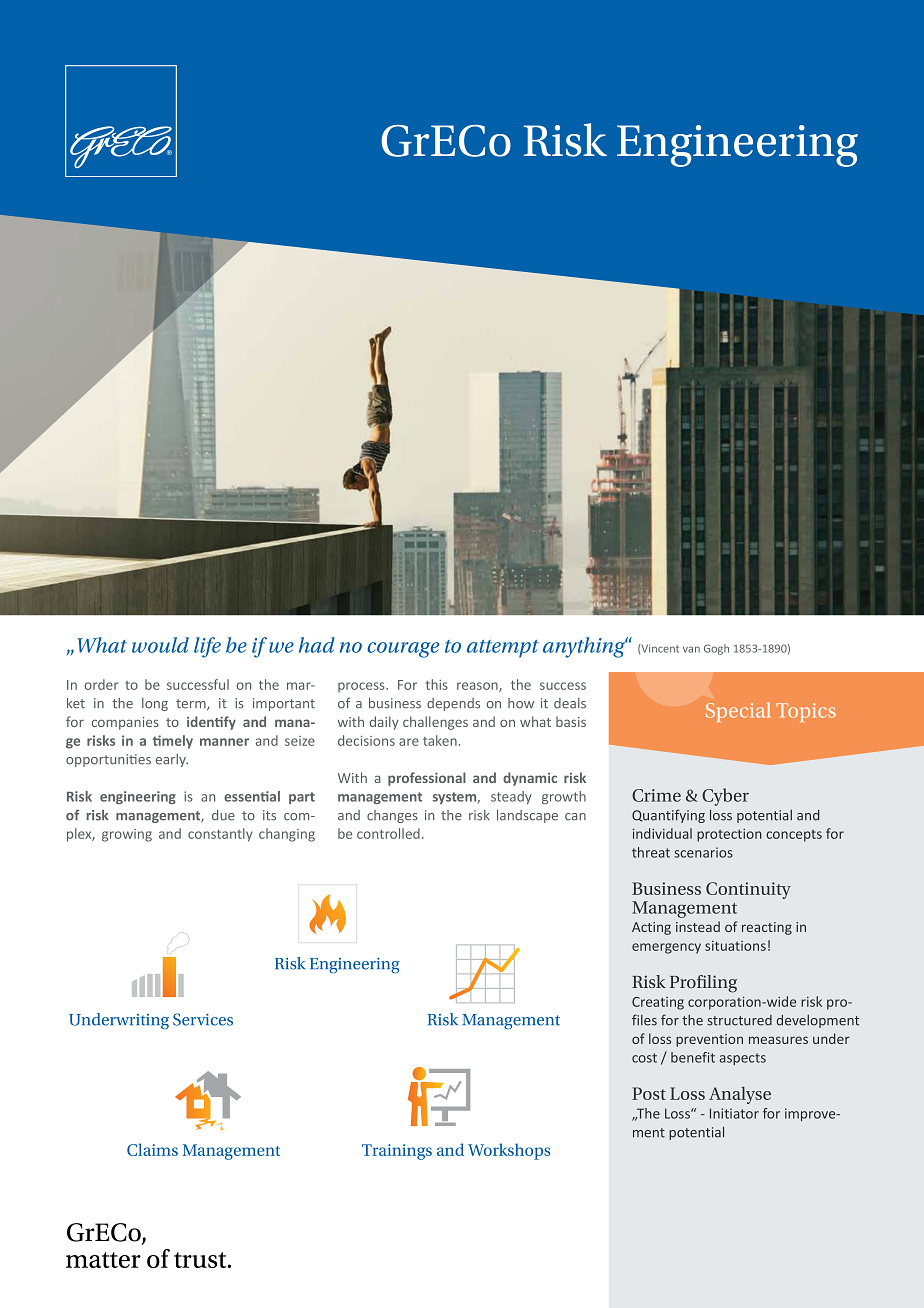 The height and width of the screenshot is (1308, 924). I want to click on Gogh, so click(716, 649).
